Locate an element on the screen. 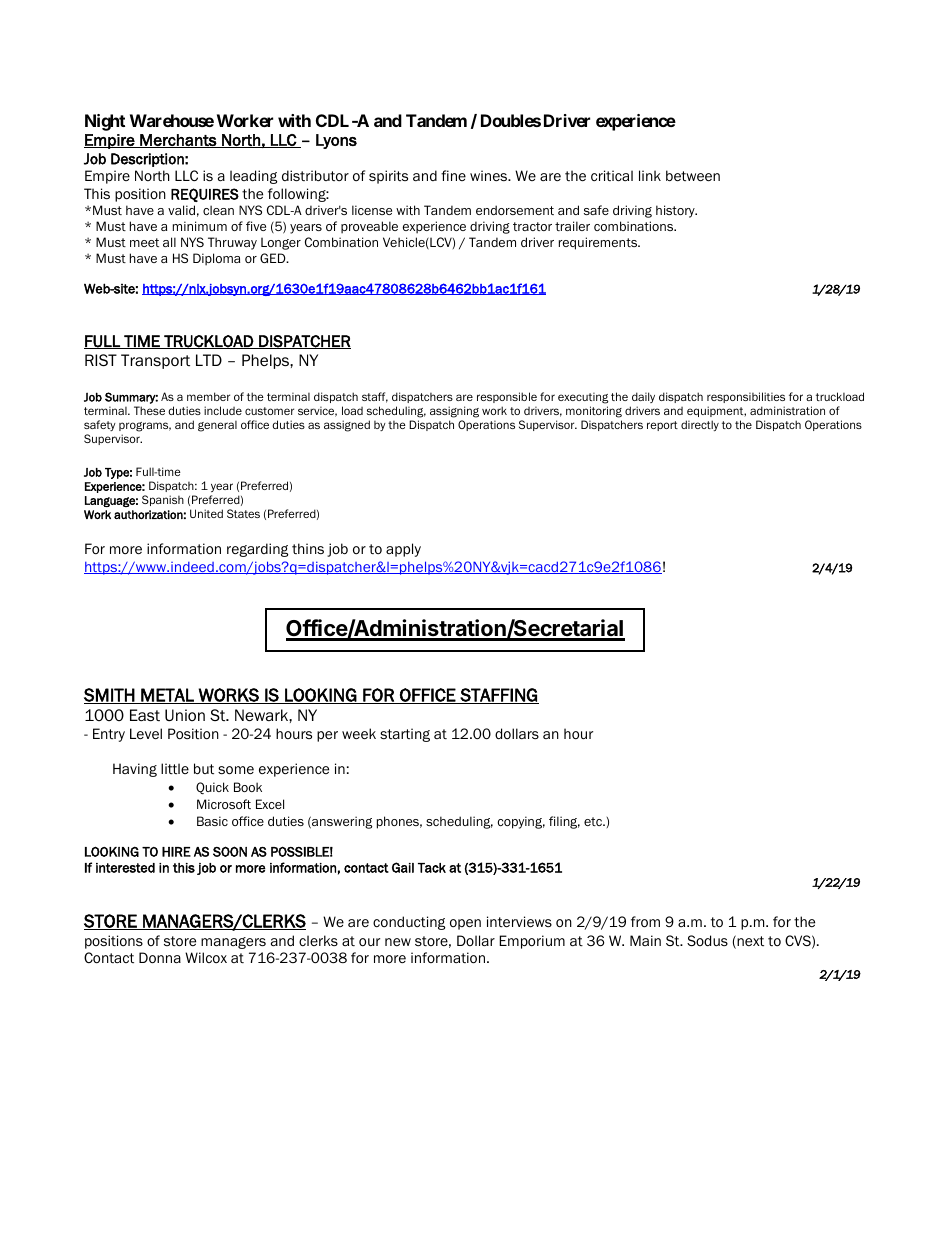  METAL is located at coordinates (167, 696).
